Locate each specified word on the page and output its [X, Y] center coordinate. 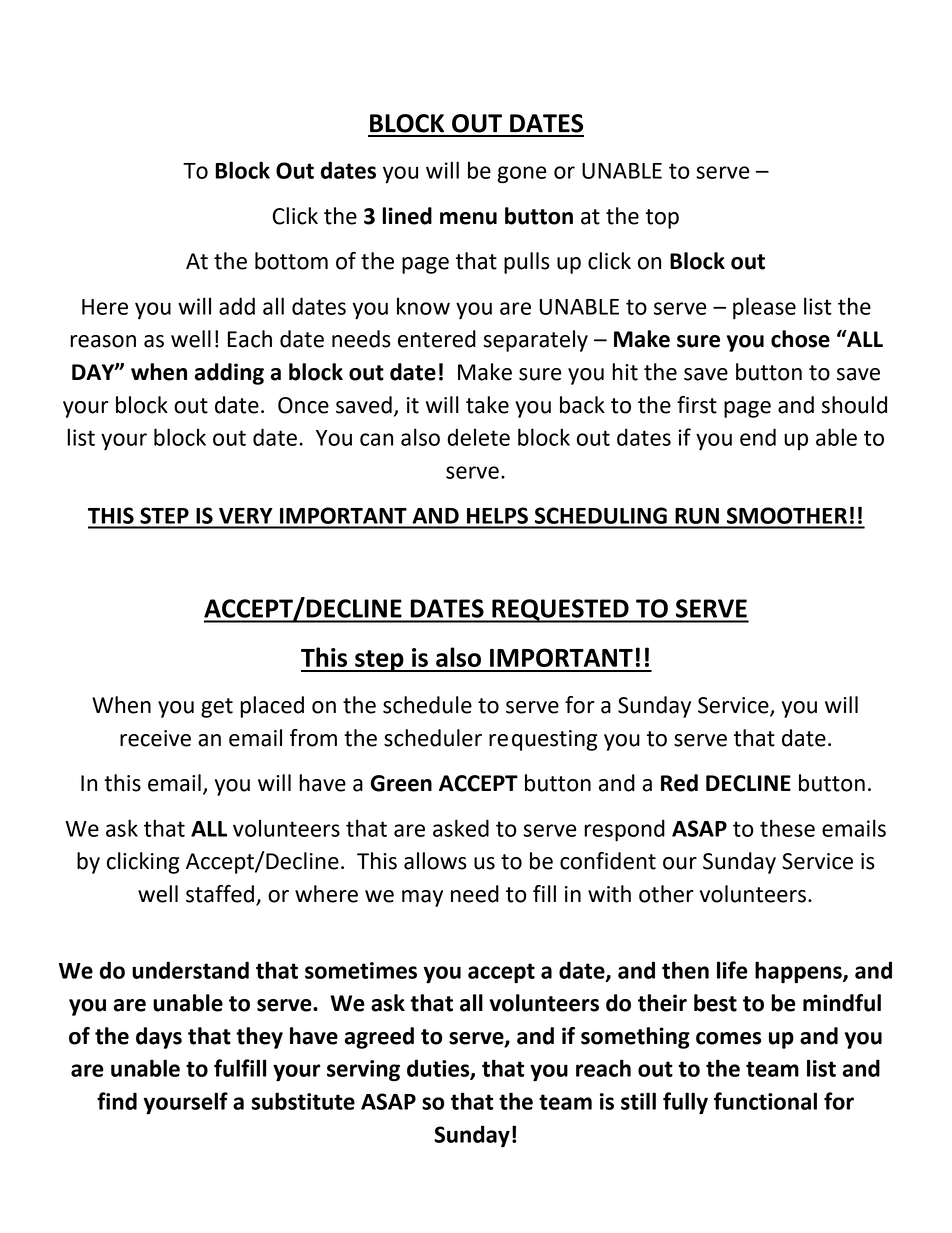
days [159, 1038]
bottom [291, 261]
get [217, 708]
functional [765, 1101]
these [787, 828]
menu [468, 218]
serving [363, 1071]
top [662, 219]
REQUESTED [560, 611]
